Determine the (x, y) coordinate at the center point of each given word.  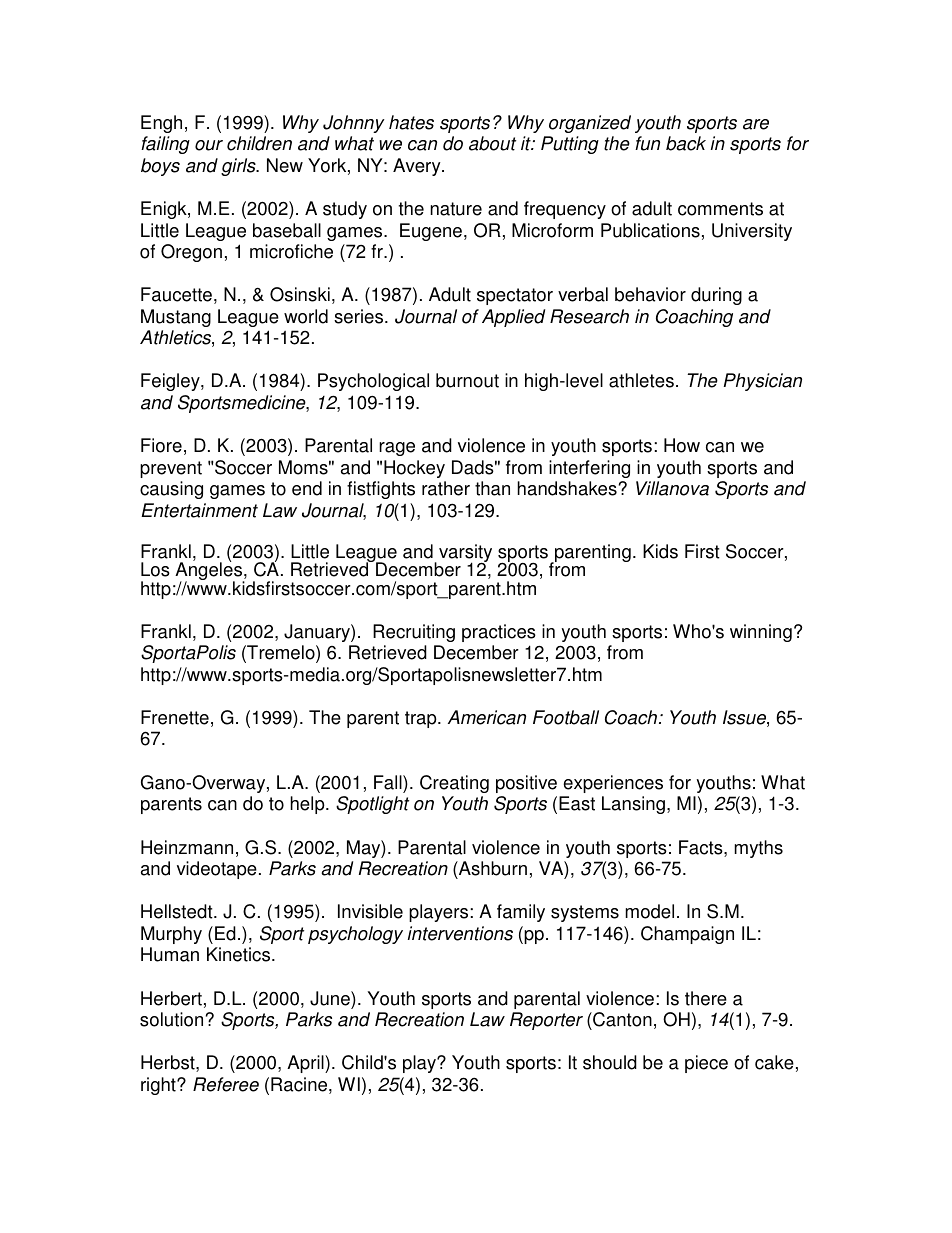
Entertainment (199, 510)
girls (239, 167)
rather (446, 488)
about (492, 143)
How (682, 445)
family (521, 913)
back (686, 143)
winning (761, 633)
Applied (513, 318)
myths (758, 849)
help (308, 805)
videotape (217, 870)
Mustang (176, 318)
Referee (226, 1084)
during (716, 296)
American (487, 717)
